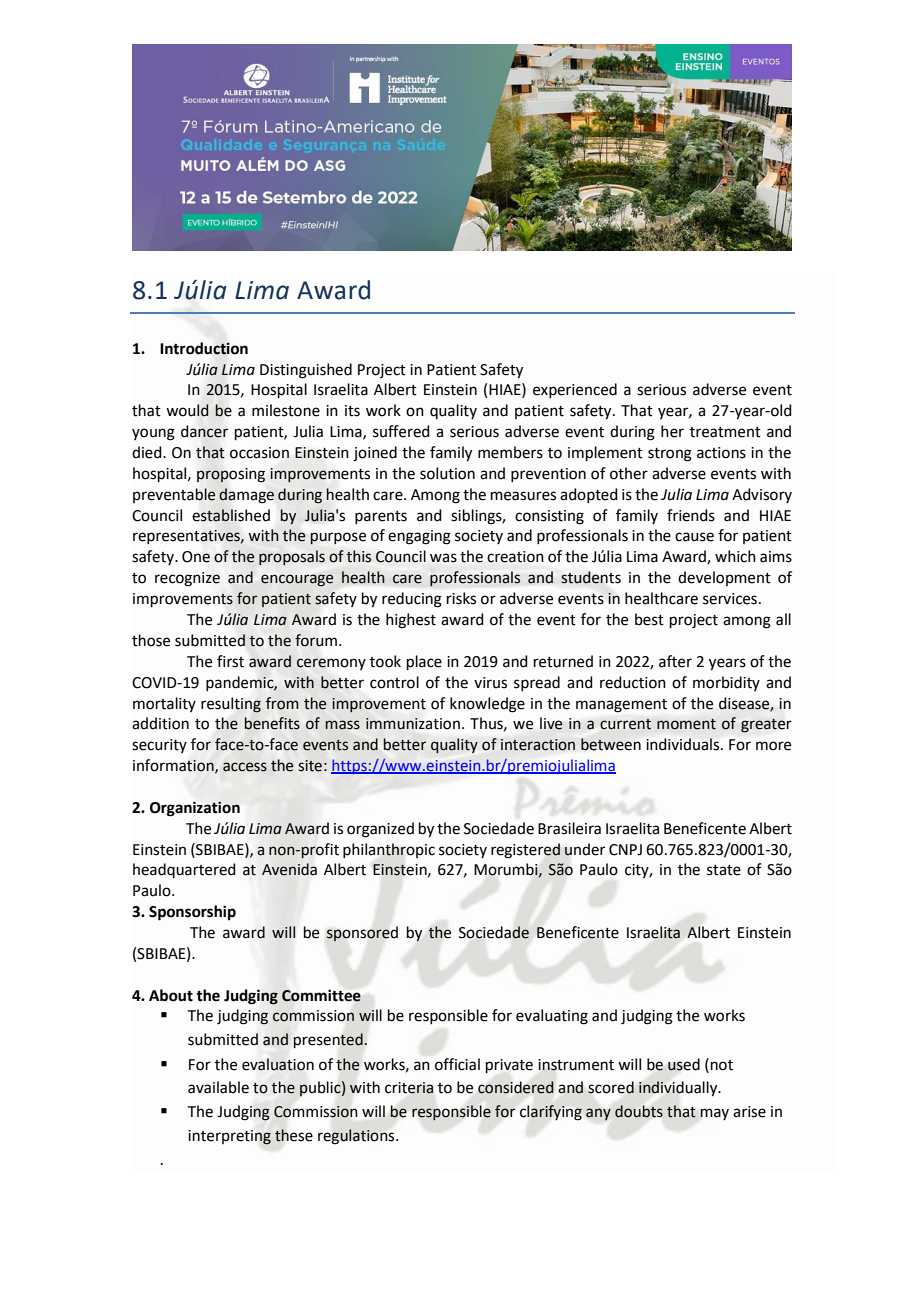 The image size is (924, 1308). What do you see at coordinates (725, 432) in the screenshot?
I see `treatment` at bounding box center [725, 432].
